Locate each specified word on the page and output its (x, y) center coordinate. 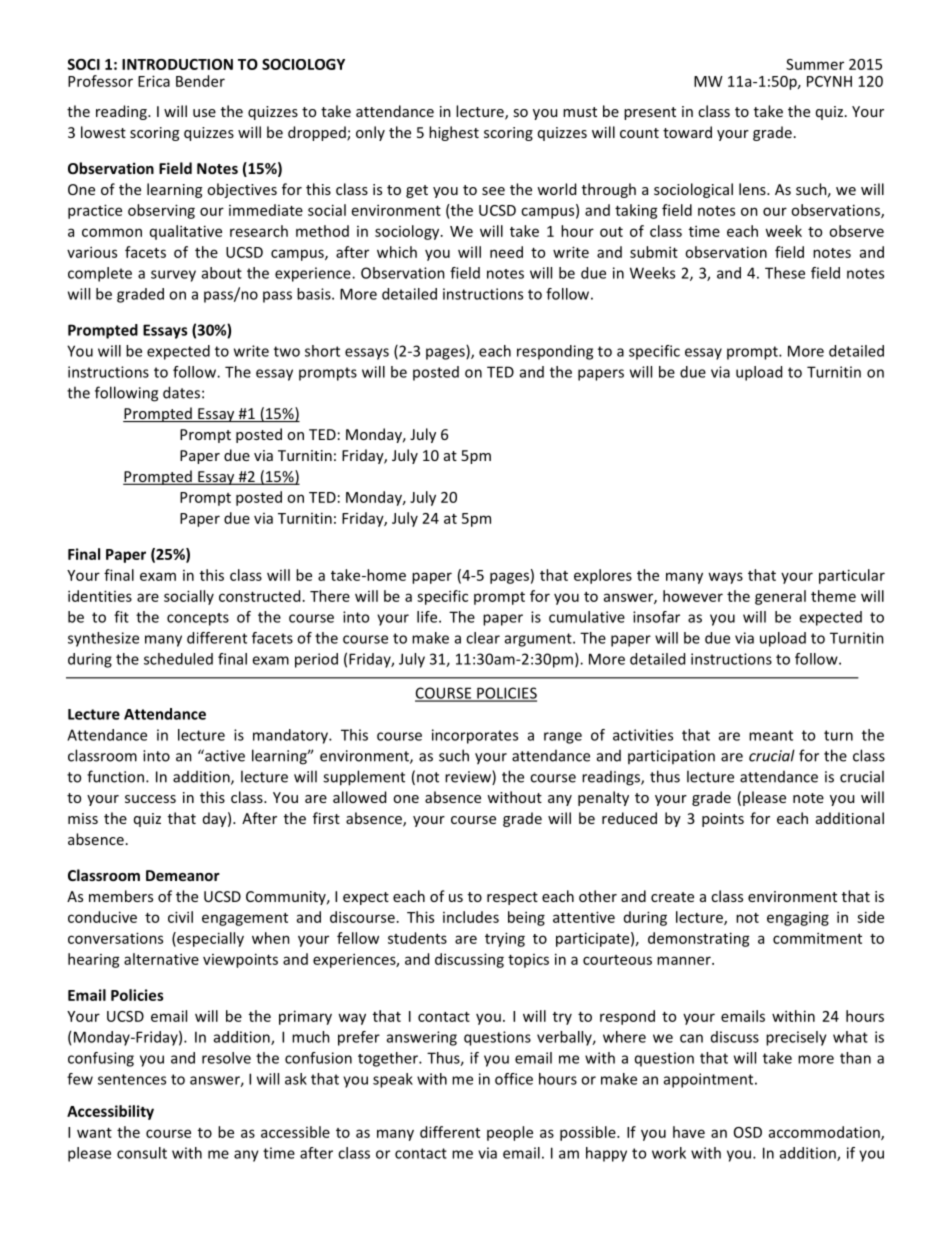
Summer (815, 64)
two (287, 351)
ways (725, 578)
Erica (154, 81)
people (510, 1133)
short (322, 351)
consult (142, 1153)
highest (454, 133)
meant (771, 735)
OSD (748, 1132)
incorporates (475, 736)
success (150, 799)
